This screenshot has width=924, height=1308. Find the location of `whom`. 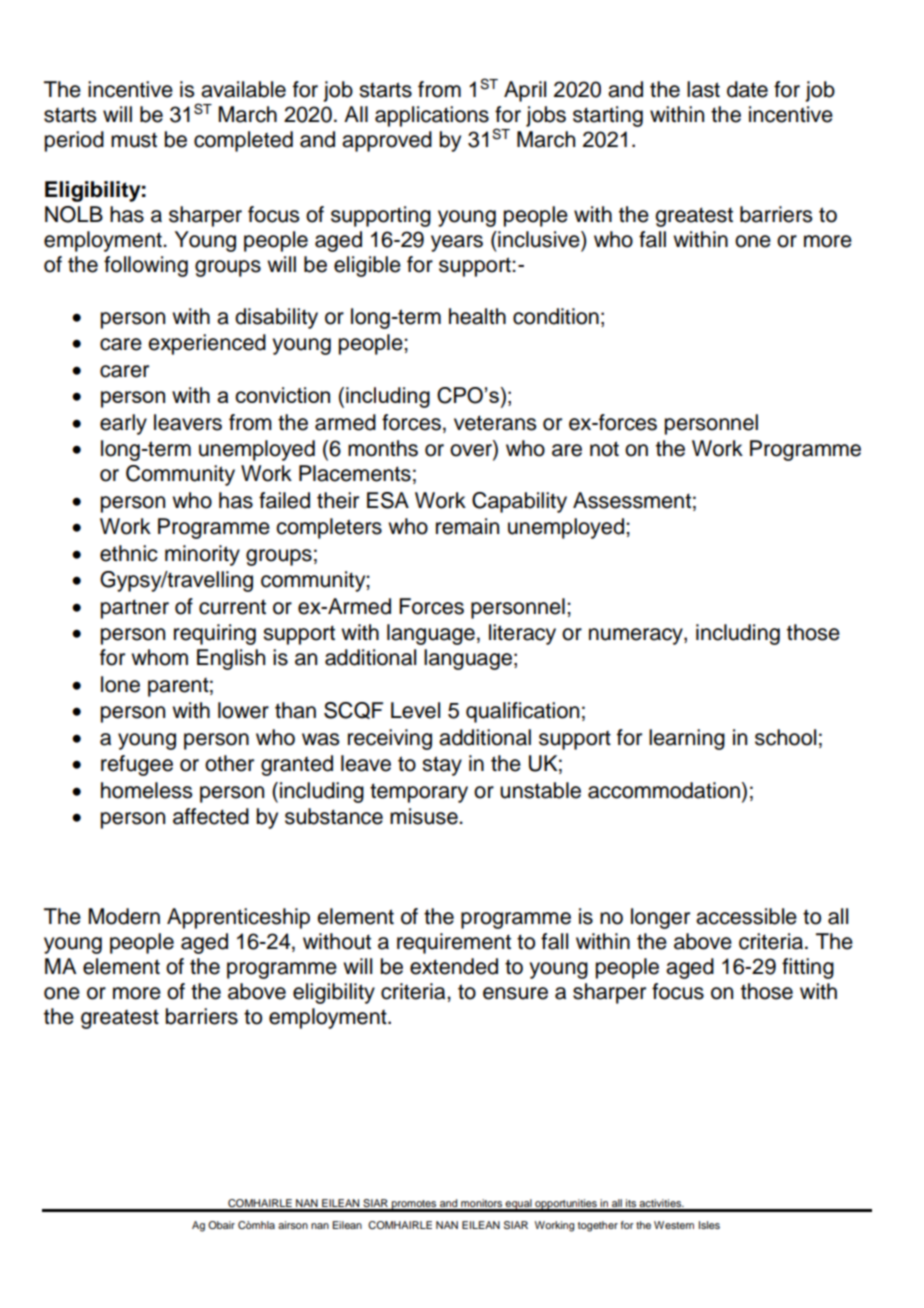

whom is located at coordinates (159, 657).
